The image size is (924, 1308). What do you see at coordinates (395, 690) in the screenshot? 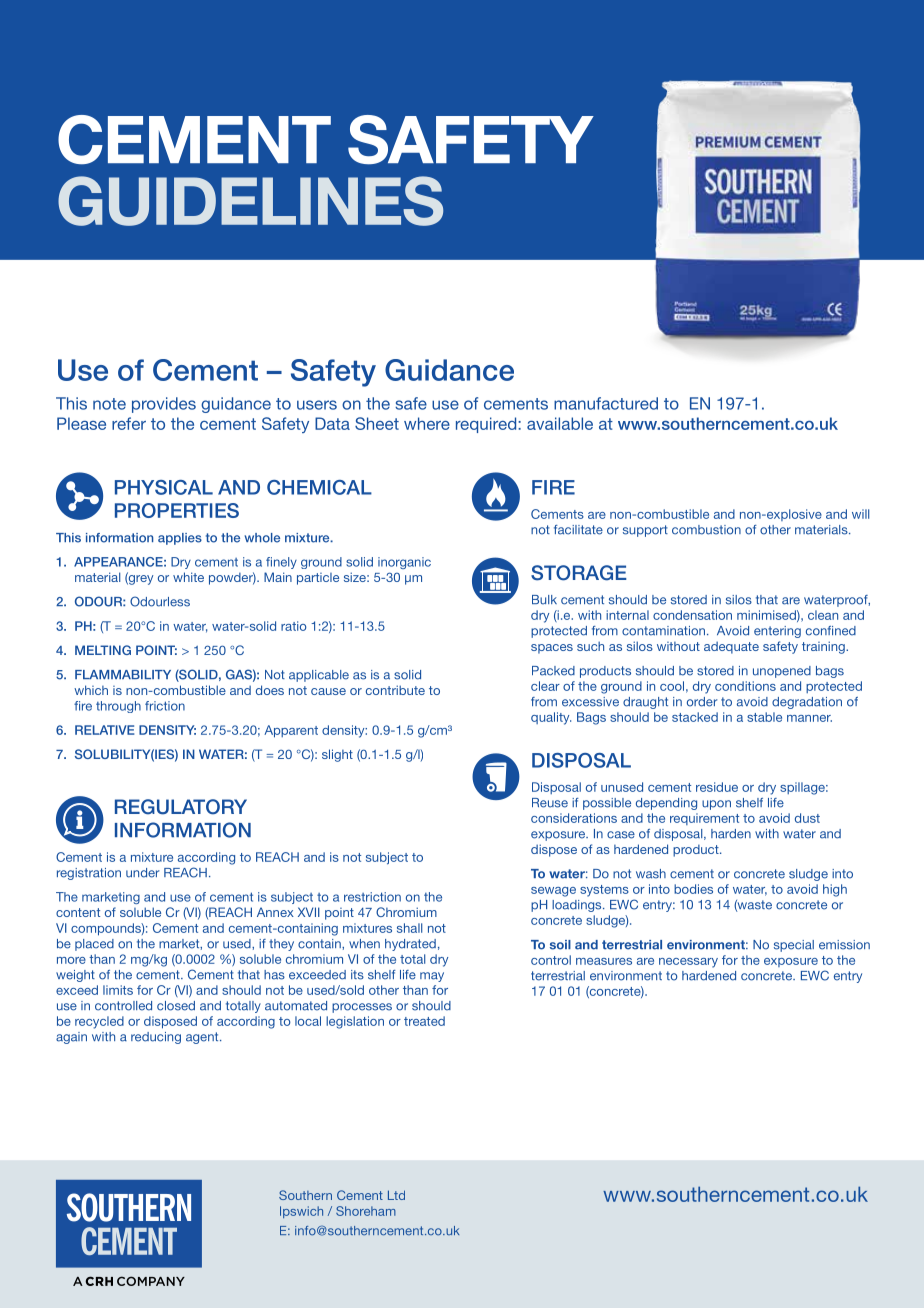
I see `contribute` at bounding box center [395, 690].
